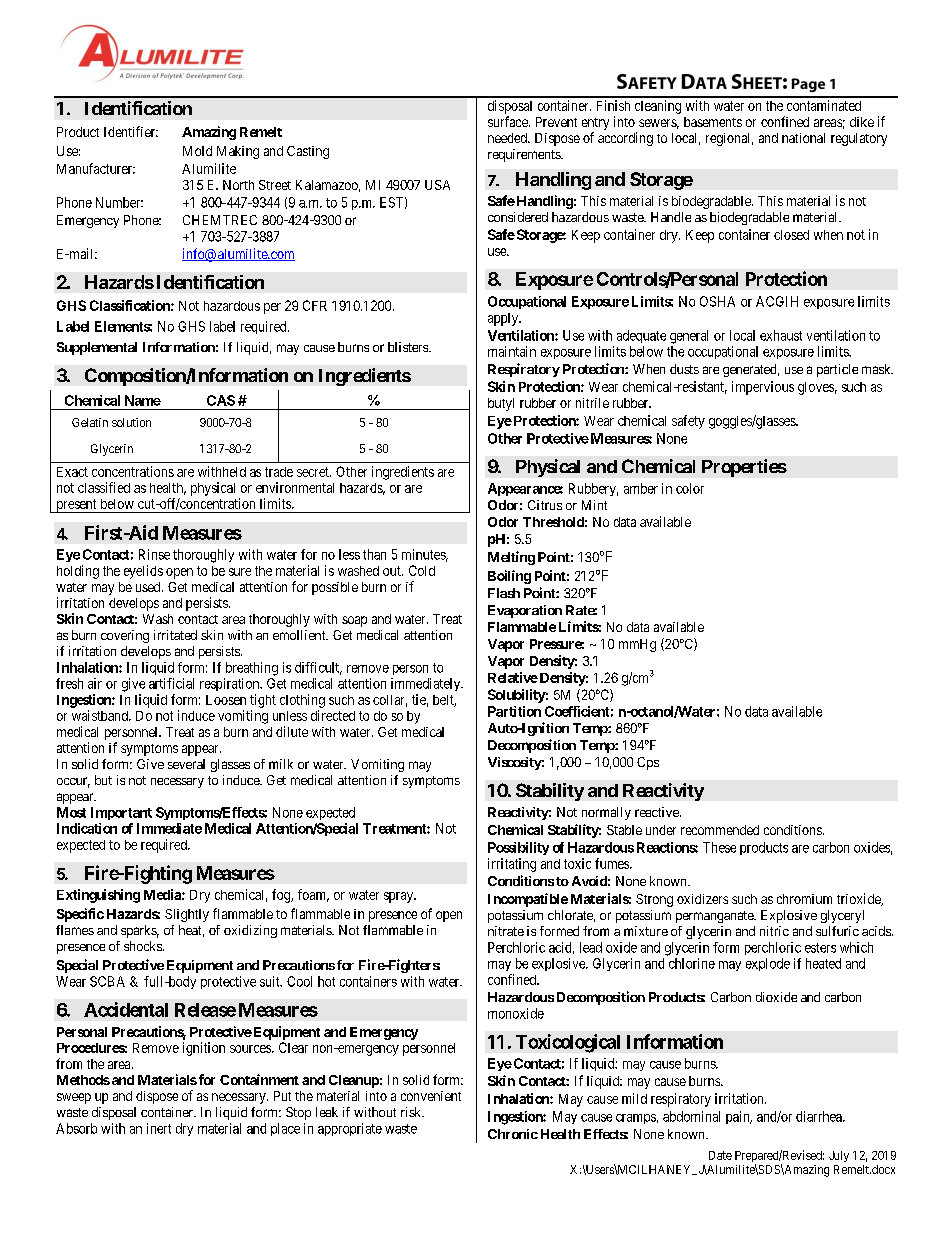 The height and width of the screenshot is (1233, 952). Describe the element at coordinates (175, 635) in the screenshot. I see `irritated` at that location.
